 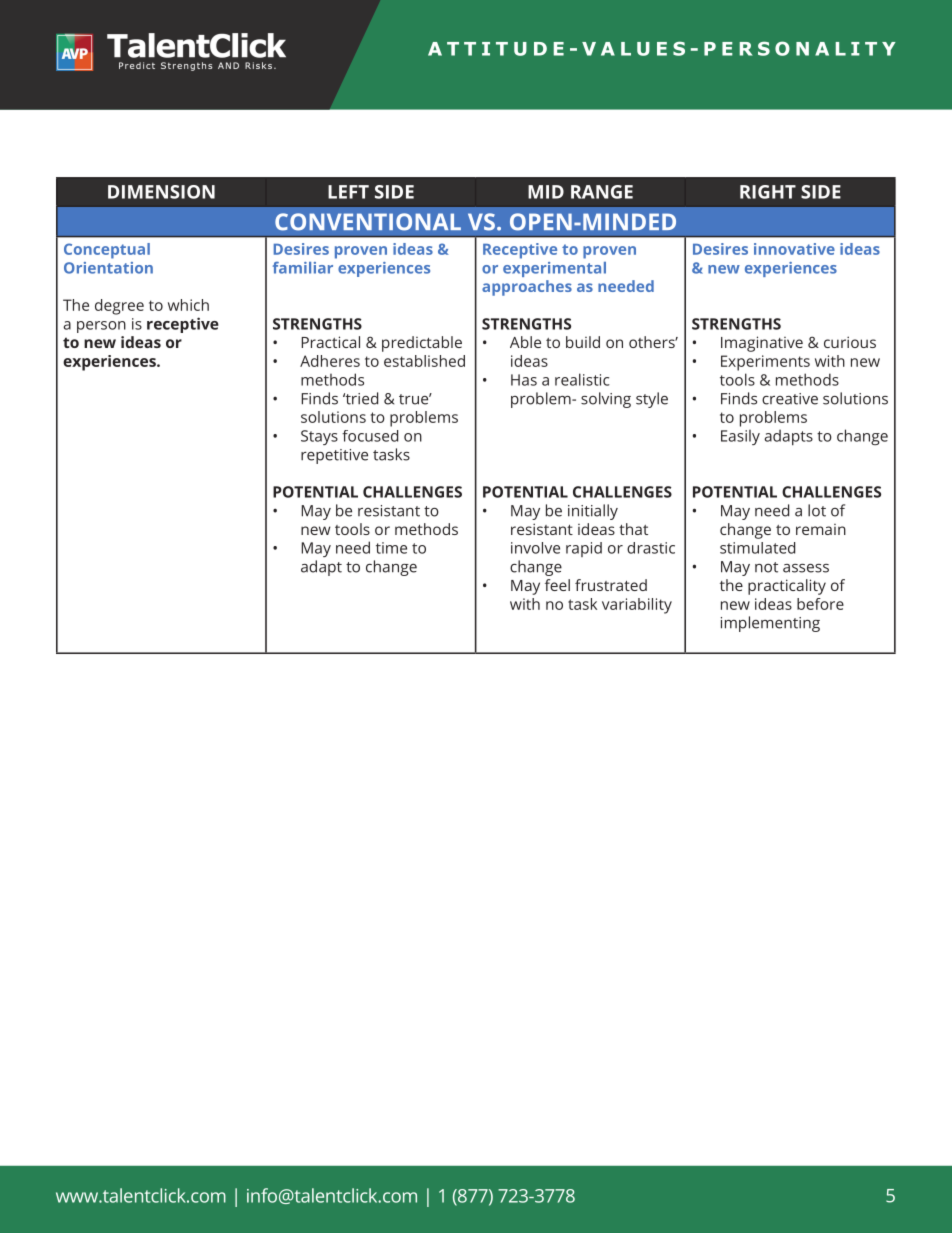 I want to click on implementing, so click(x=770, y=624).
